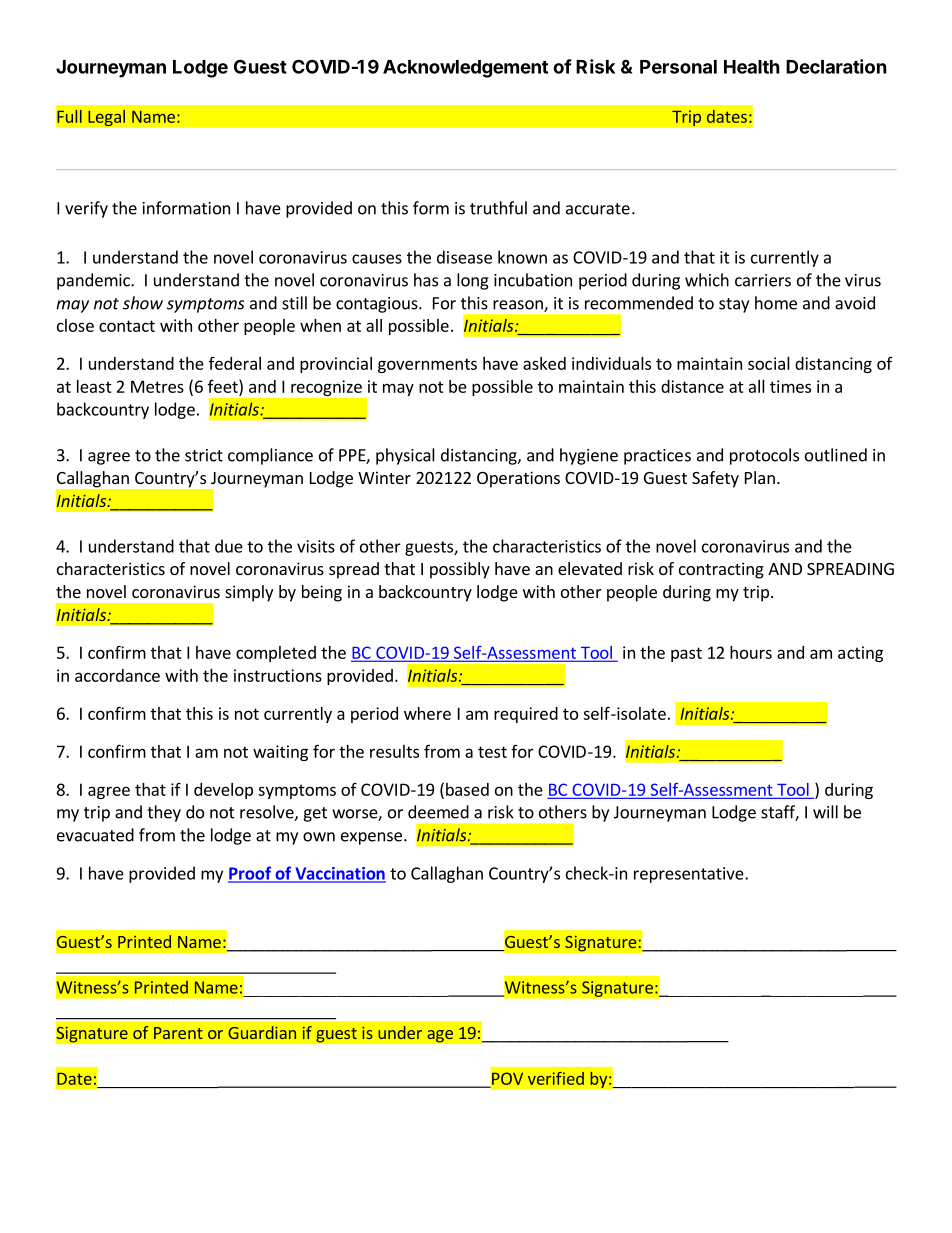 This screenshot has width=952, height=1233. I want to click on hours, so click(751, 652).
